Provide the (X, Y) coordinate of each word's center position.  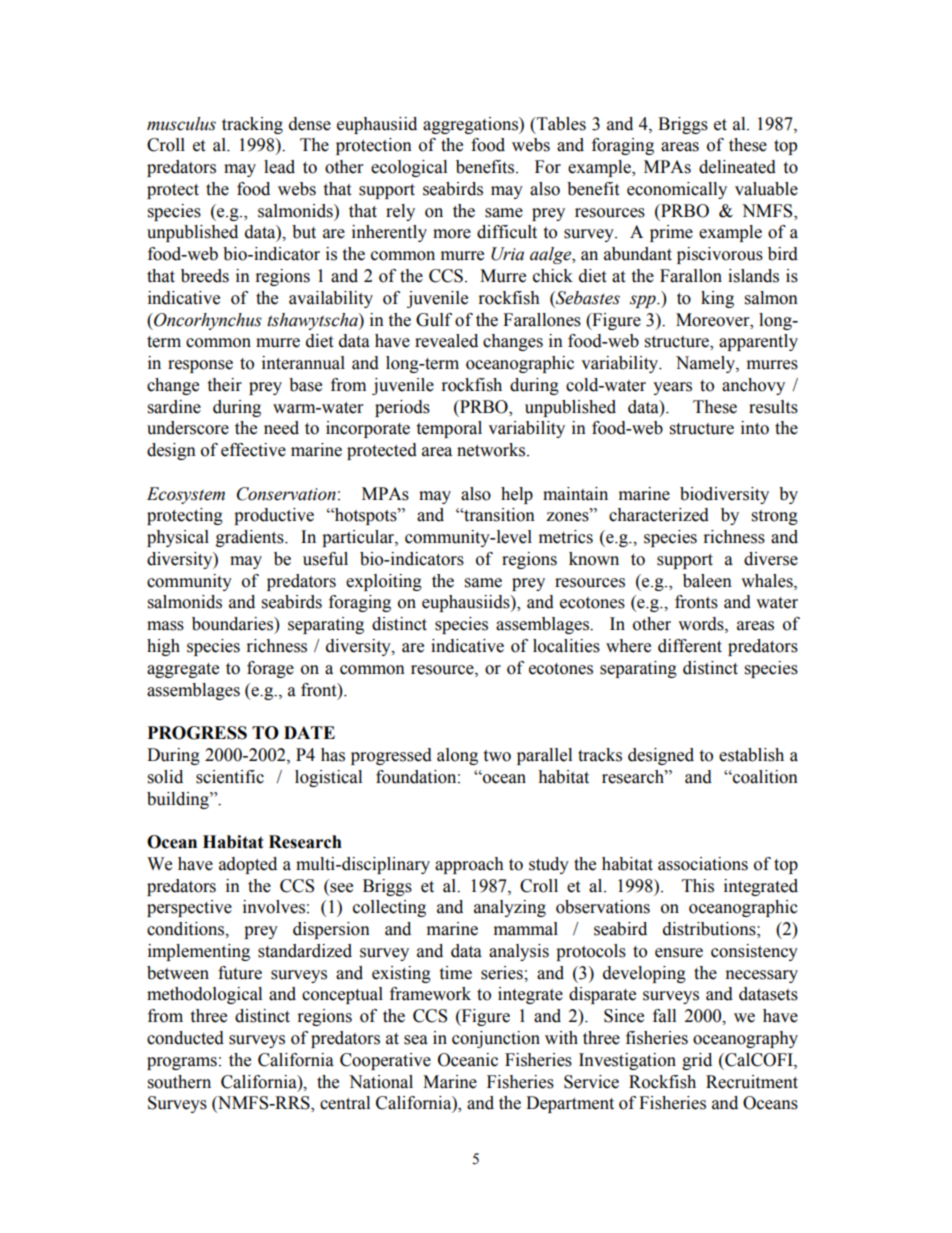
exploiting (384, 582)
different (690, 646)
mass (165, 626)
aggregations (471, 125)
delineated (737, 167)
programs (182, 1063)
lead (279, 167)
